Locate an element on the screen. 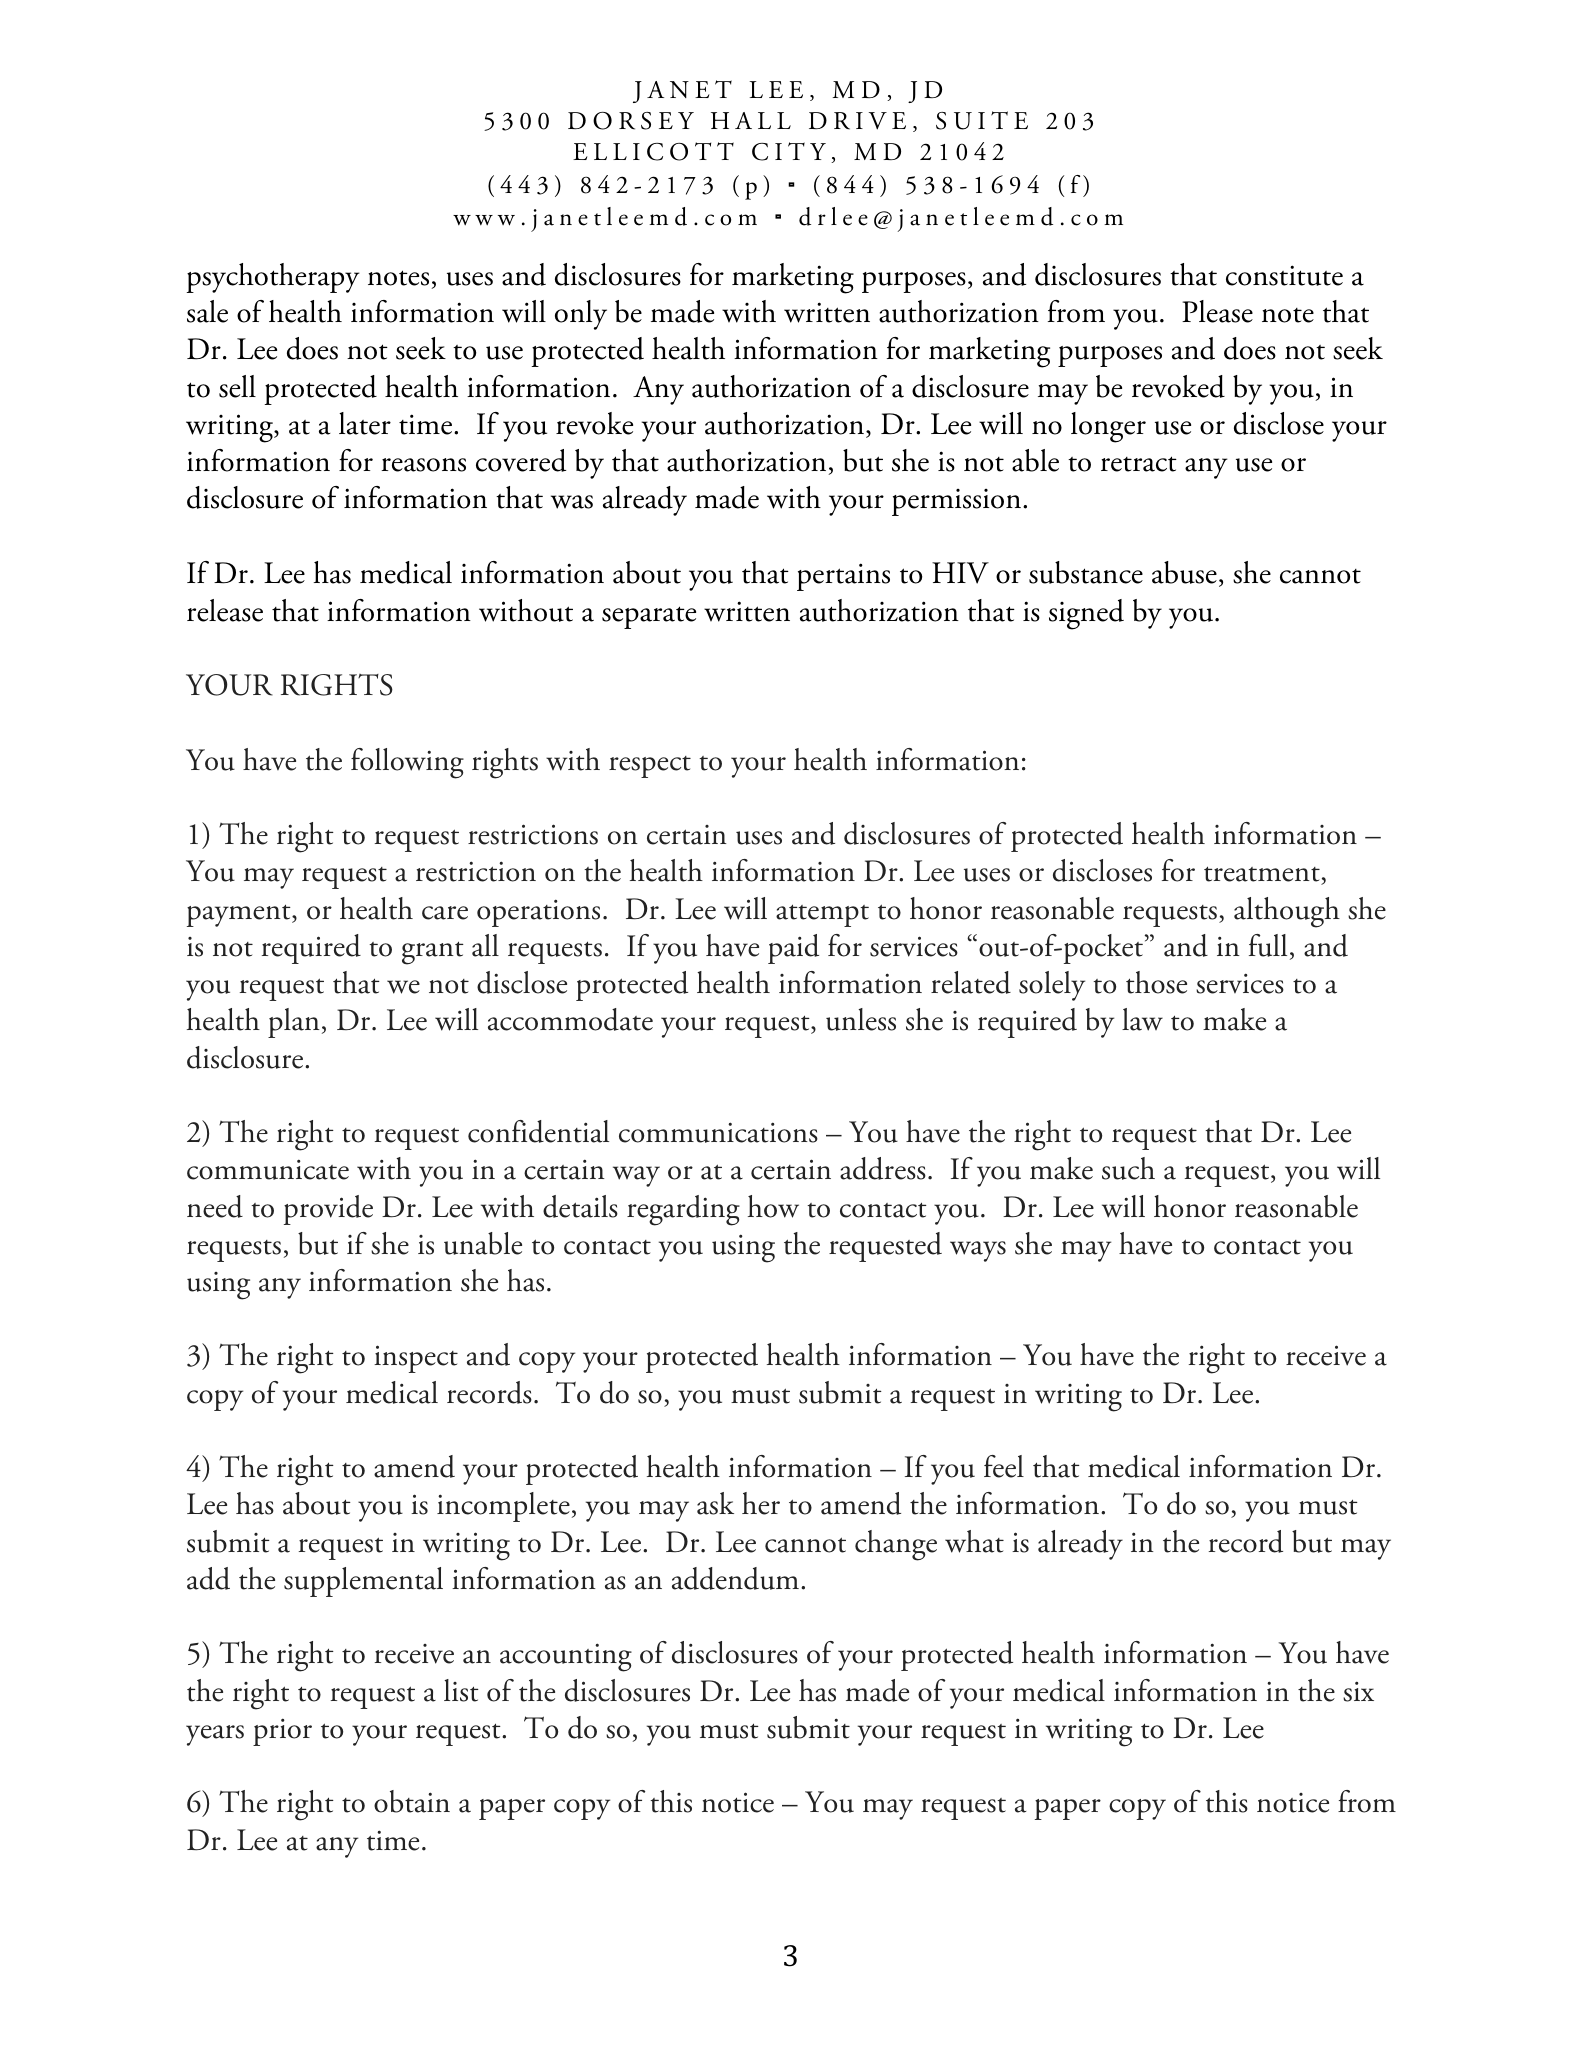 The width and height of the screenshot is (1583, 2048). abuse is located at coordinates (1184, 572).
